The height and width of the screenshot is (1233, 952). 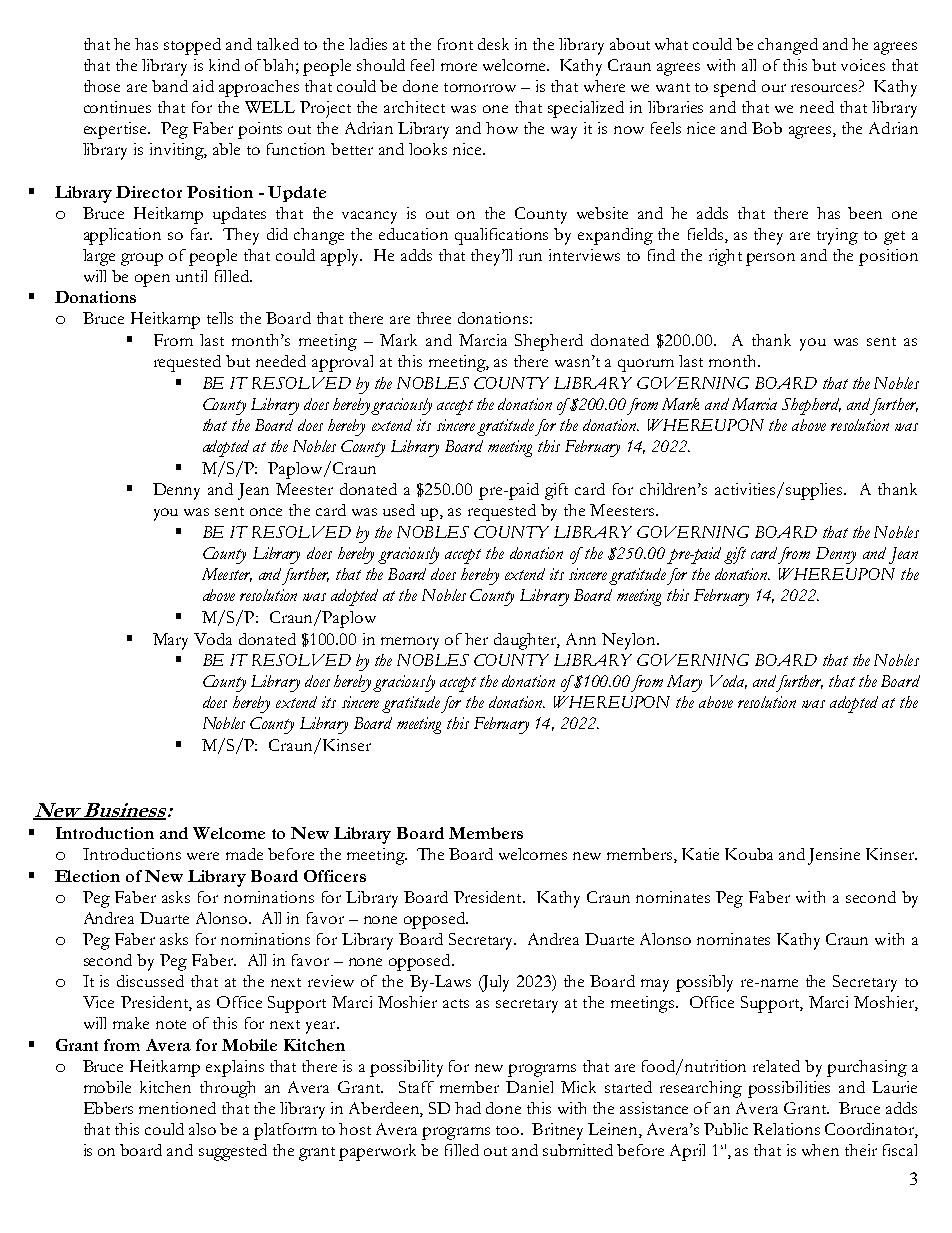 I want to click on once, so click(x=266, y=512).
